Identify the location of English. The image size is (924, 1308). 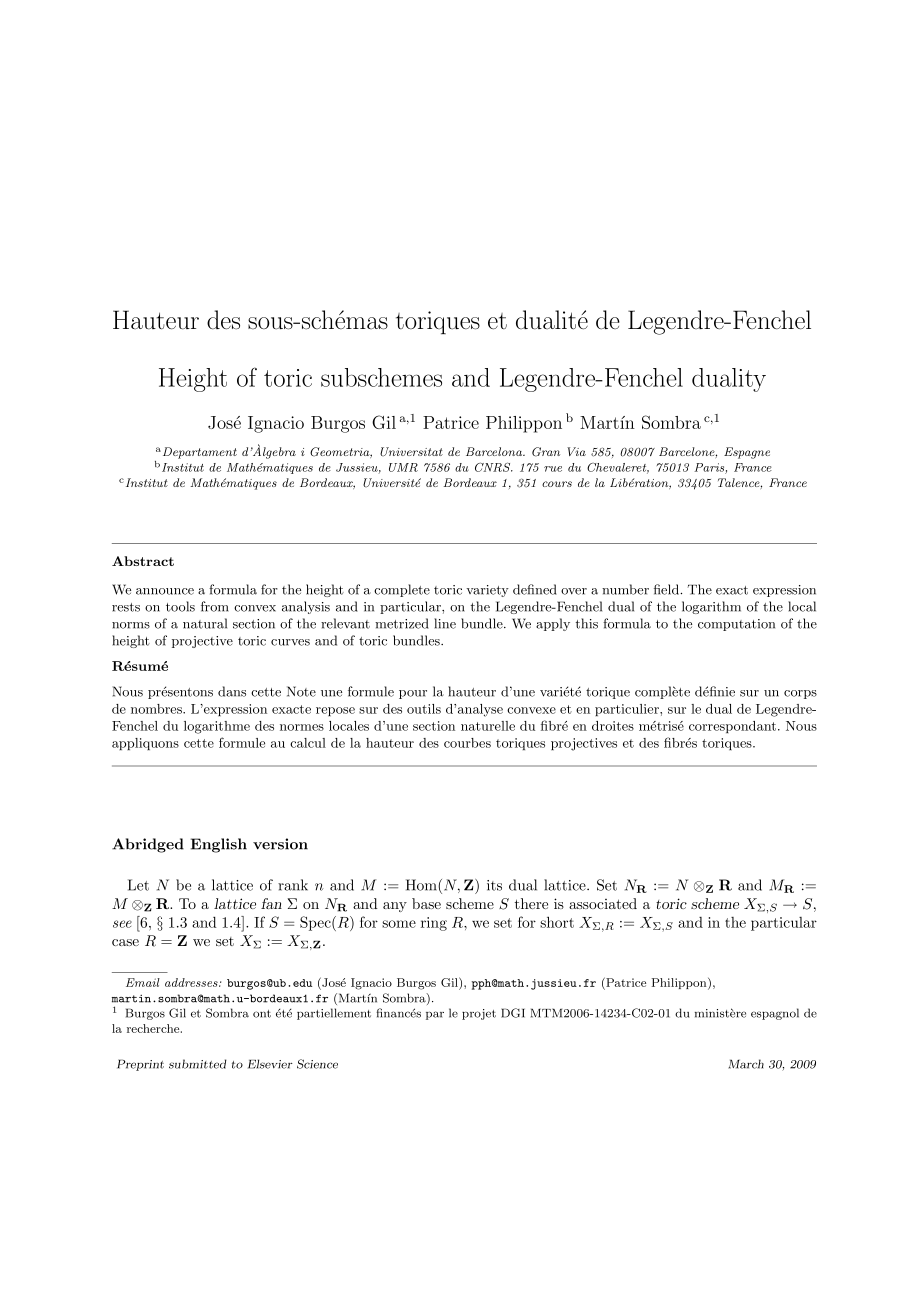
(219, 845).
